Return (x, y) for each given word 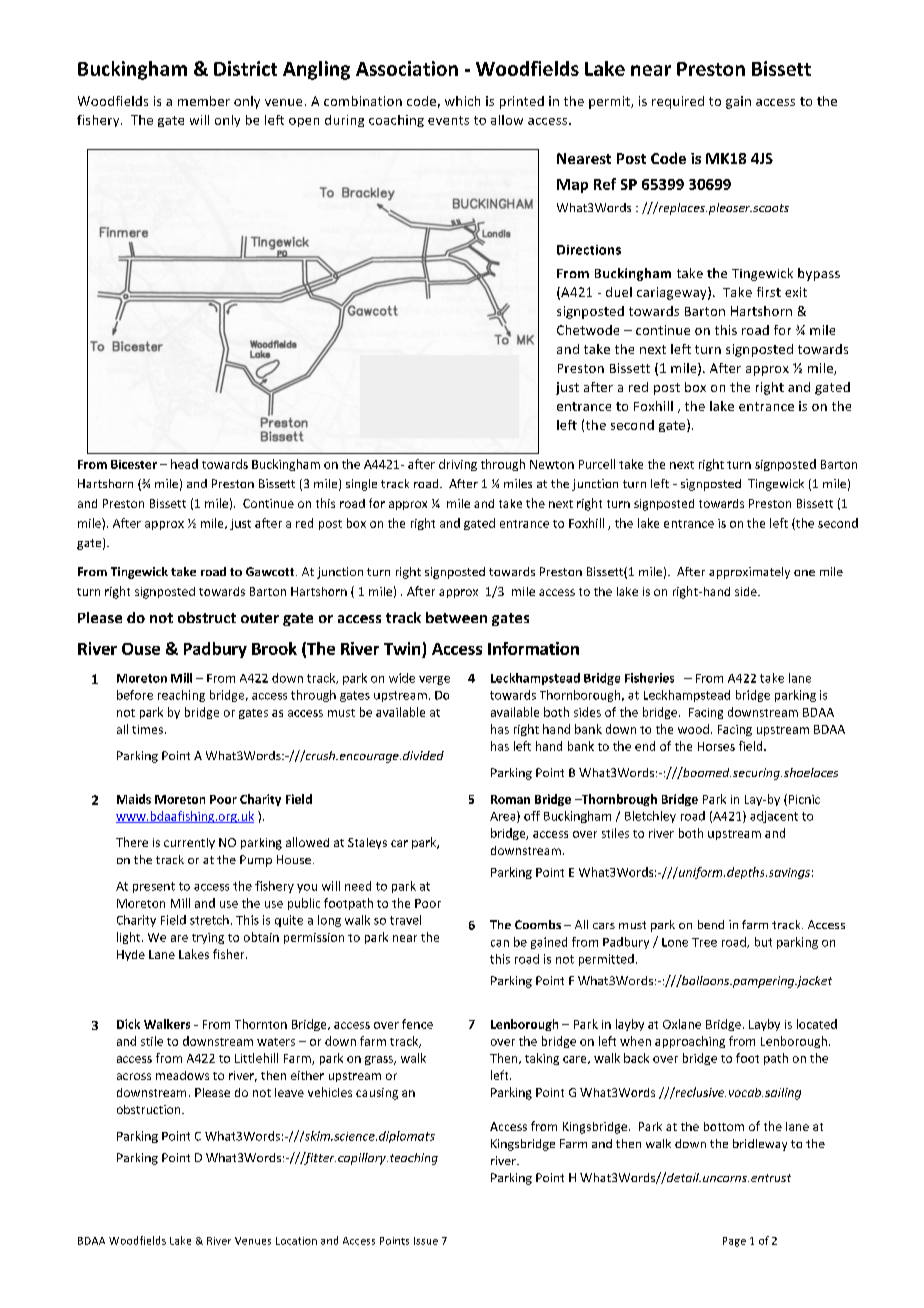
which (462, 101)
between (456, 617)
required (678, 102)
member (204, 101)
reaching (181, 696)
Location (296, 1241)
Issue (426, 1241)
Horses (716, 746)
